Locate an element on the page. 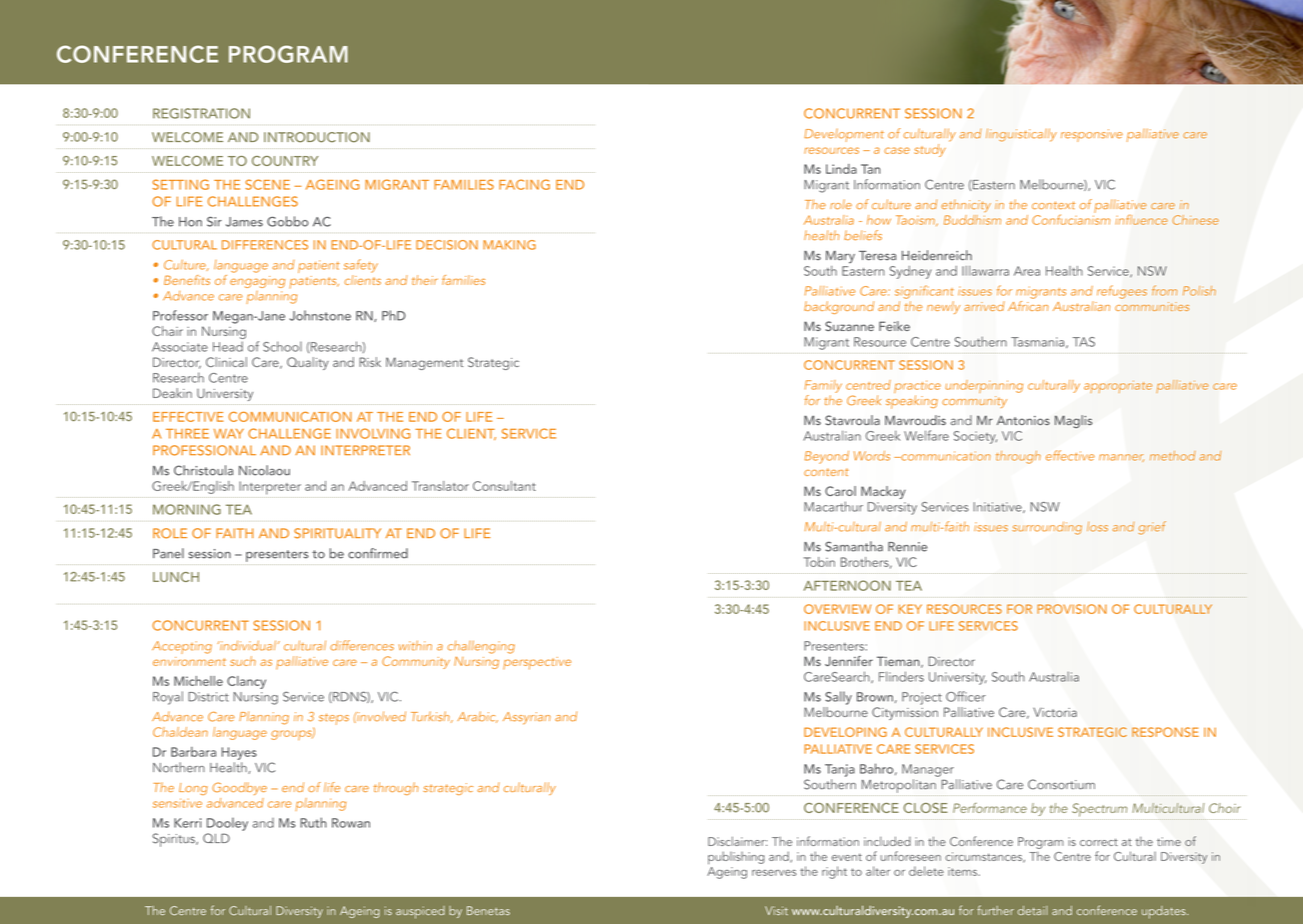 This page has height=924, width=1303. Macarthur is located at coordinates (833, 506).
